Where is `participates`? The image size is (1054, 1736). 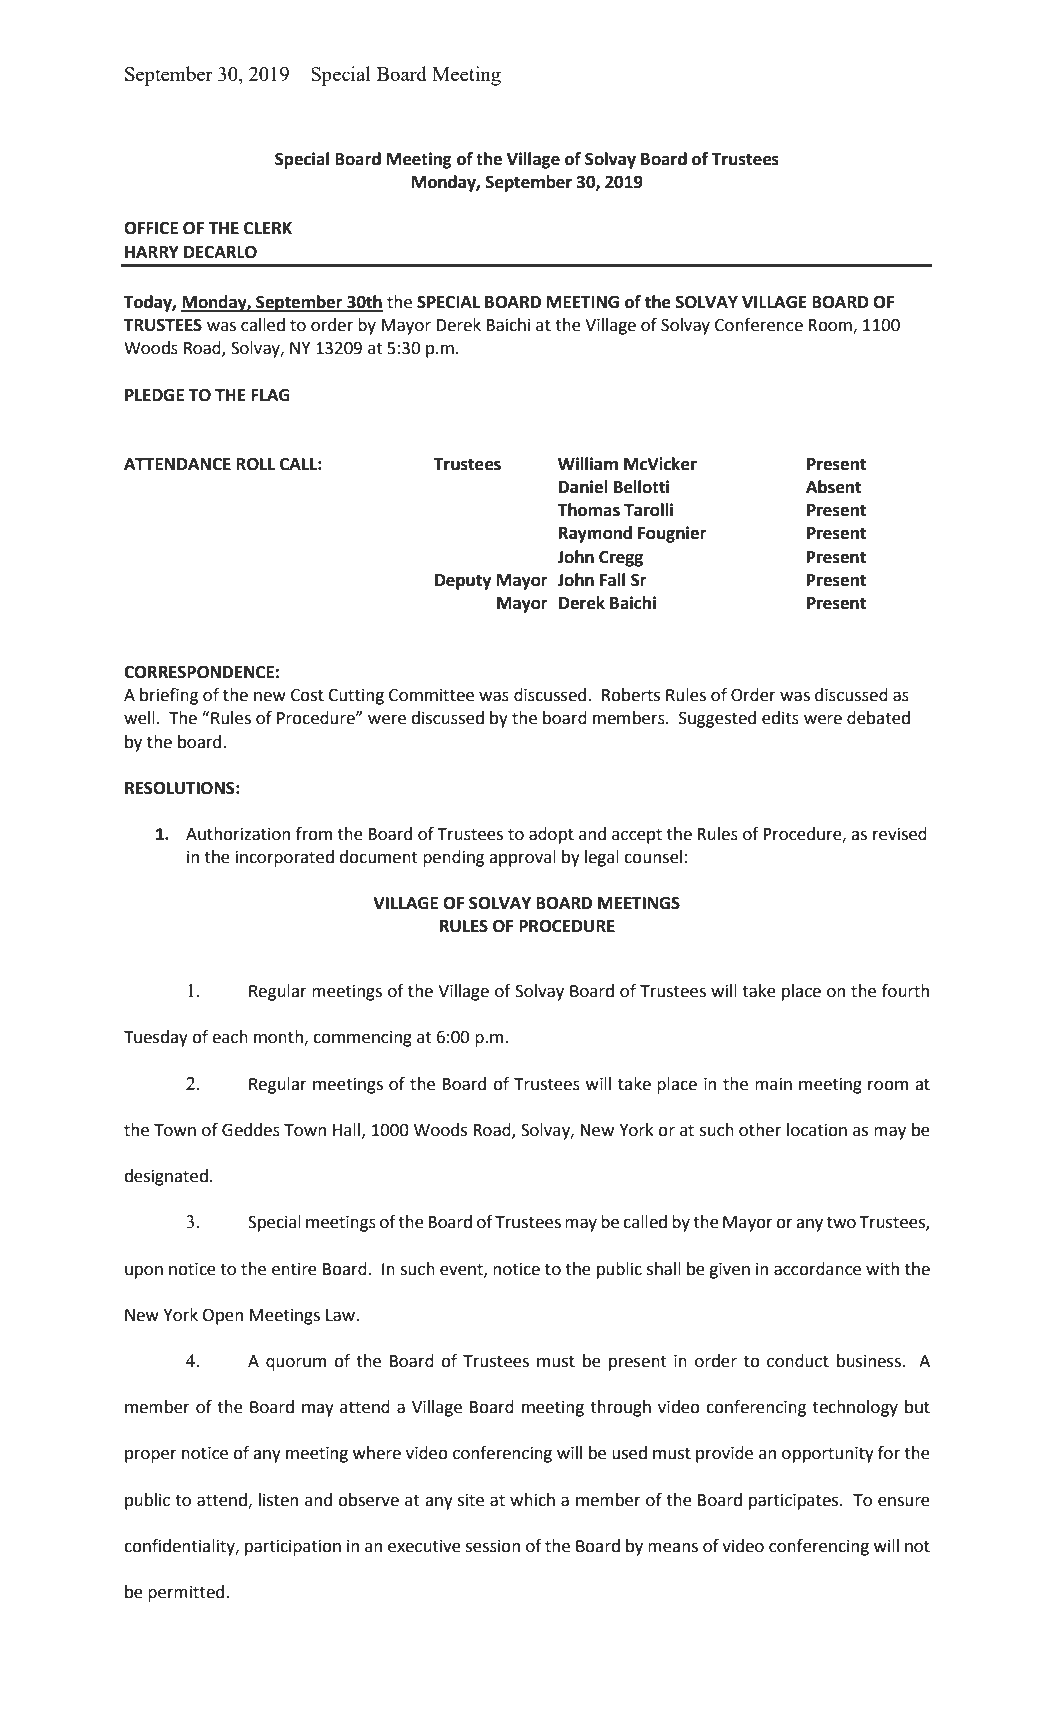 participates is located at coordinates (795, 1502).
